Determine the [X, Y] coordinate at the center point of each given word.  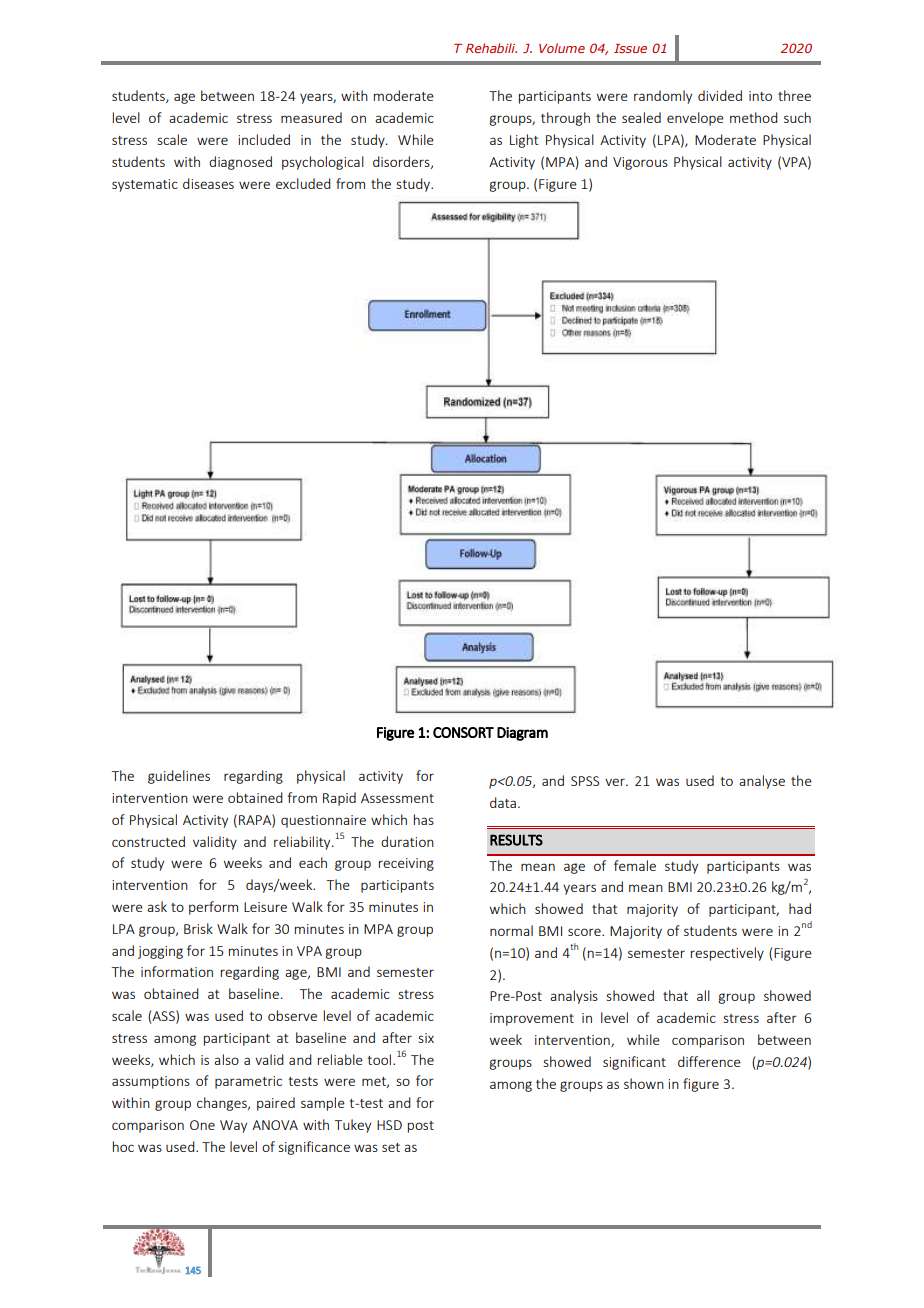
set [391, 1147]
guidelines [179, 777]
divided [720, 95]
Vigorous [640, 163]
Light [524, 141]
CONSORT [463, 732]
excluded [303, 183]
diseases [208, 183]
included [264, 139]
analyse [762, 782]
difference [709, 1061]
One [202, 1125]
